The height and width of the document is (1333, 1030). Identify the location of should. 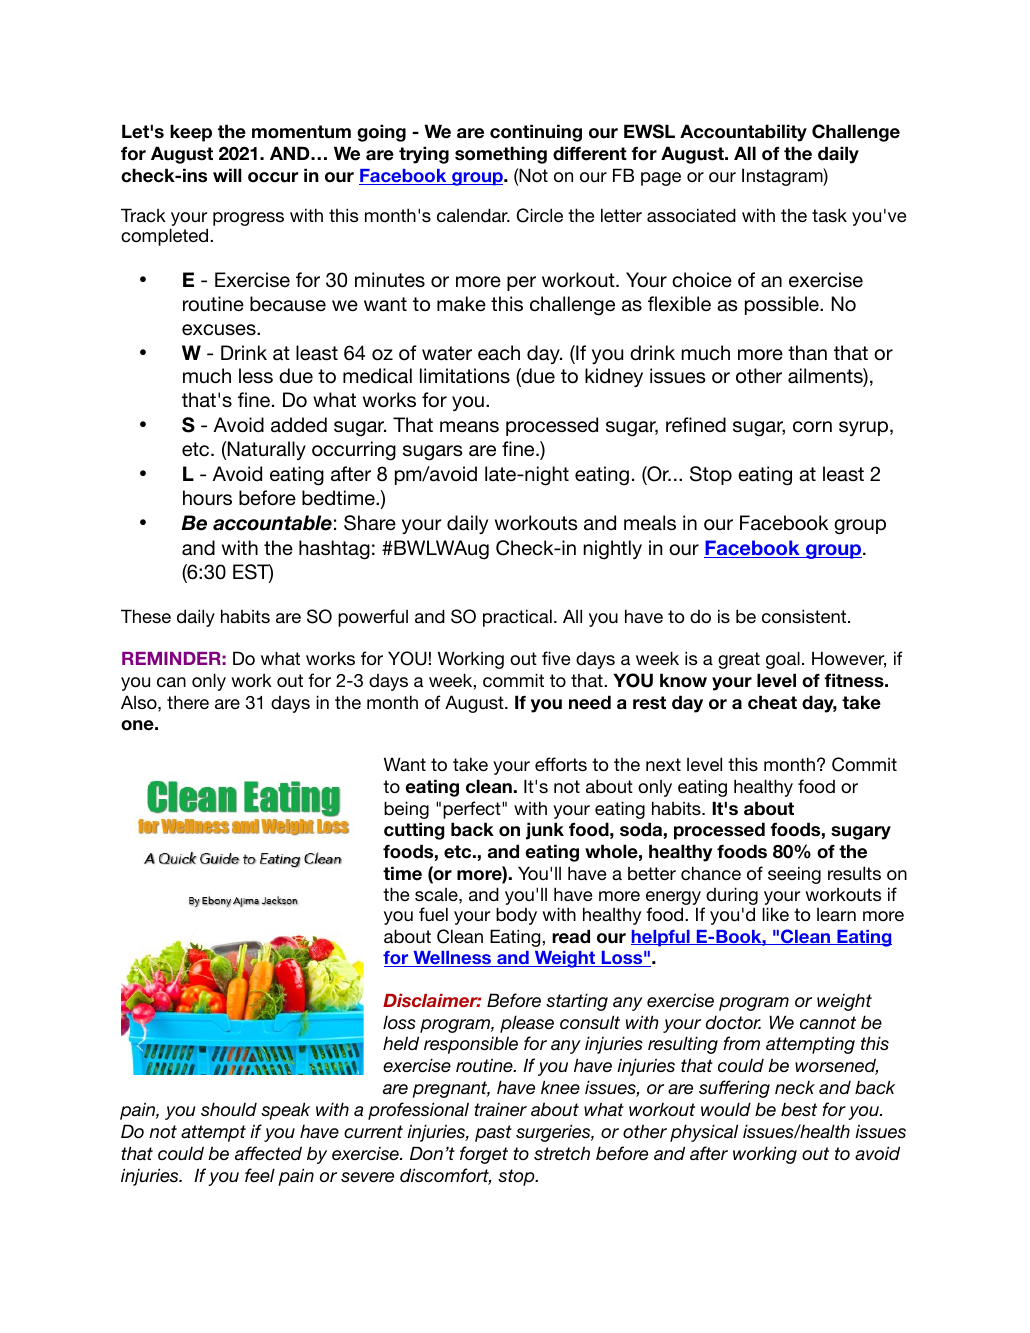
(229, 1109).
